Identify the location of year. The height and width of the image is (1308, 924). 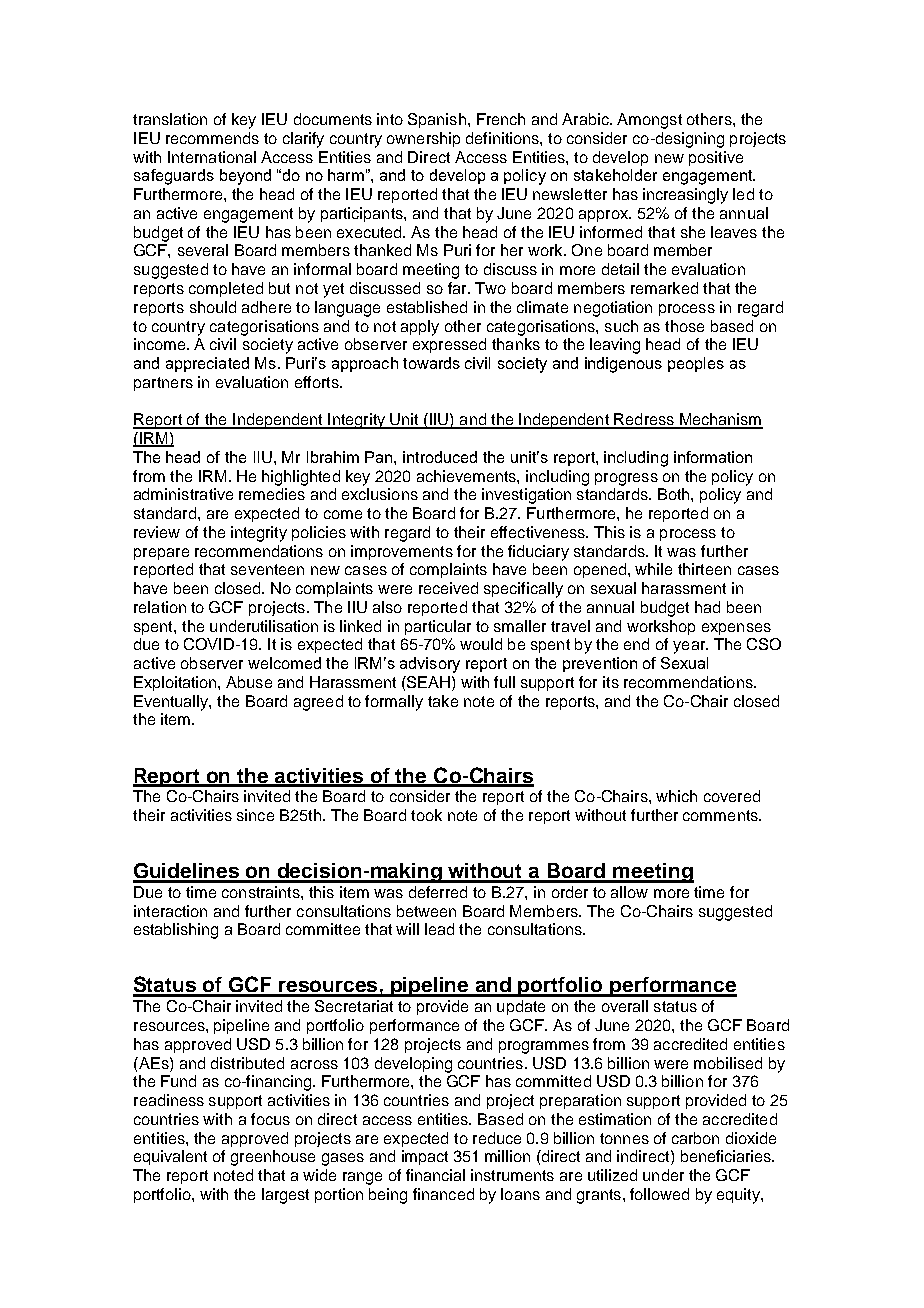
(690, 647).
